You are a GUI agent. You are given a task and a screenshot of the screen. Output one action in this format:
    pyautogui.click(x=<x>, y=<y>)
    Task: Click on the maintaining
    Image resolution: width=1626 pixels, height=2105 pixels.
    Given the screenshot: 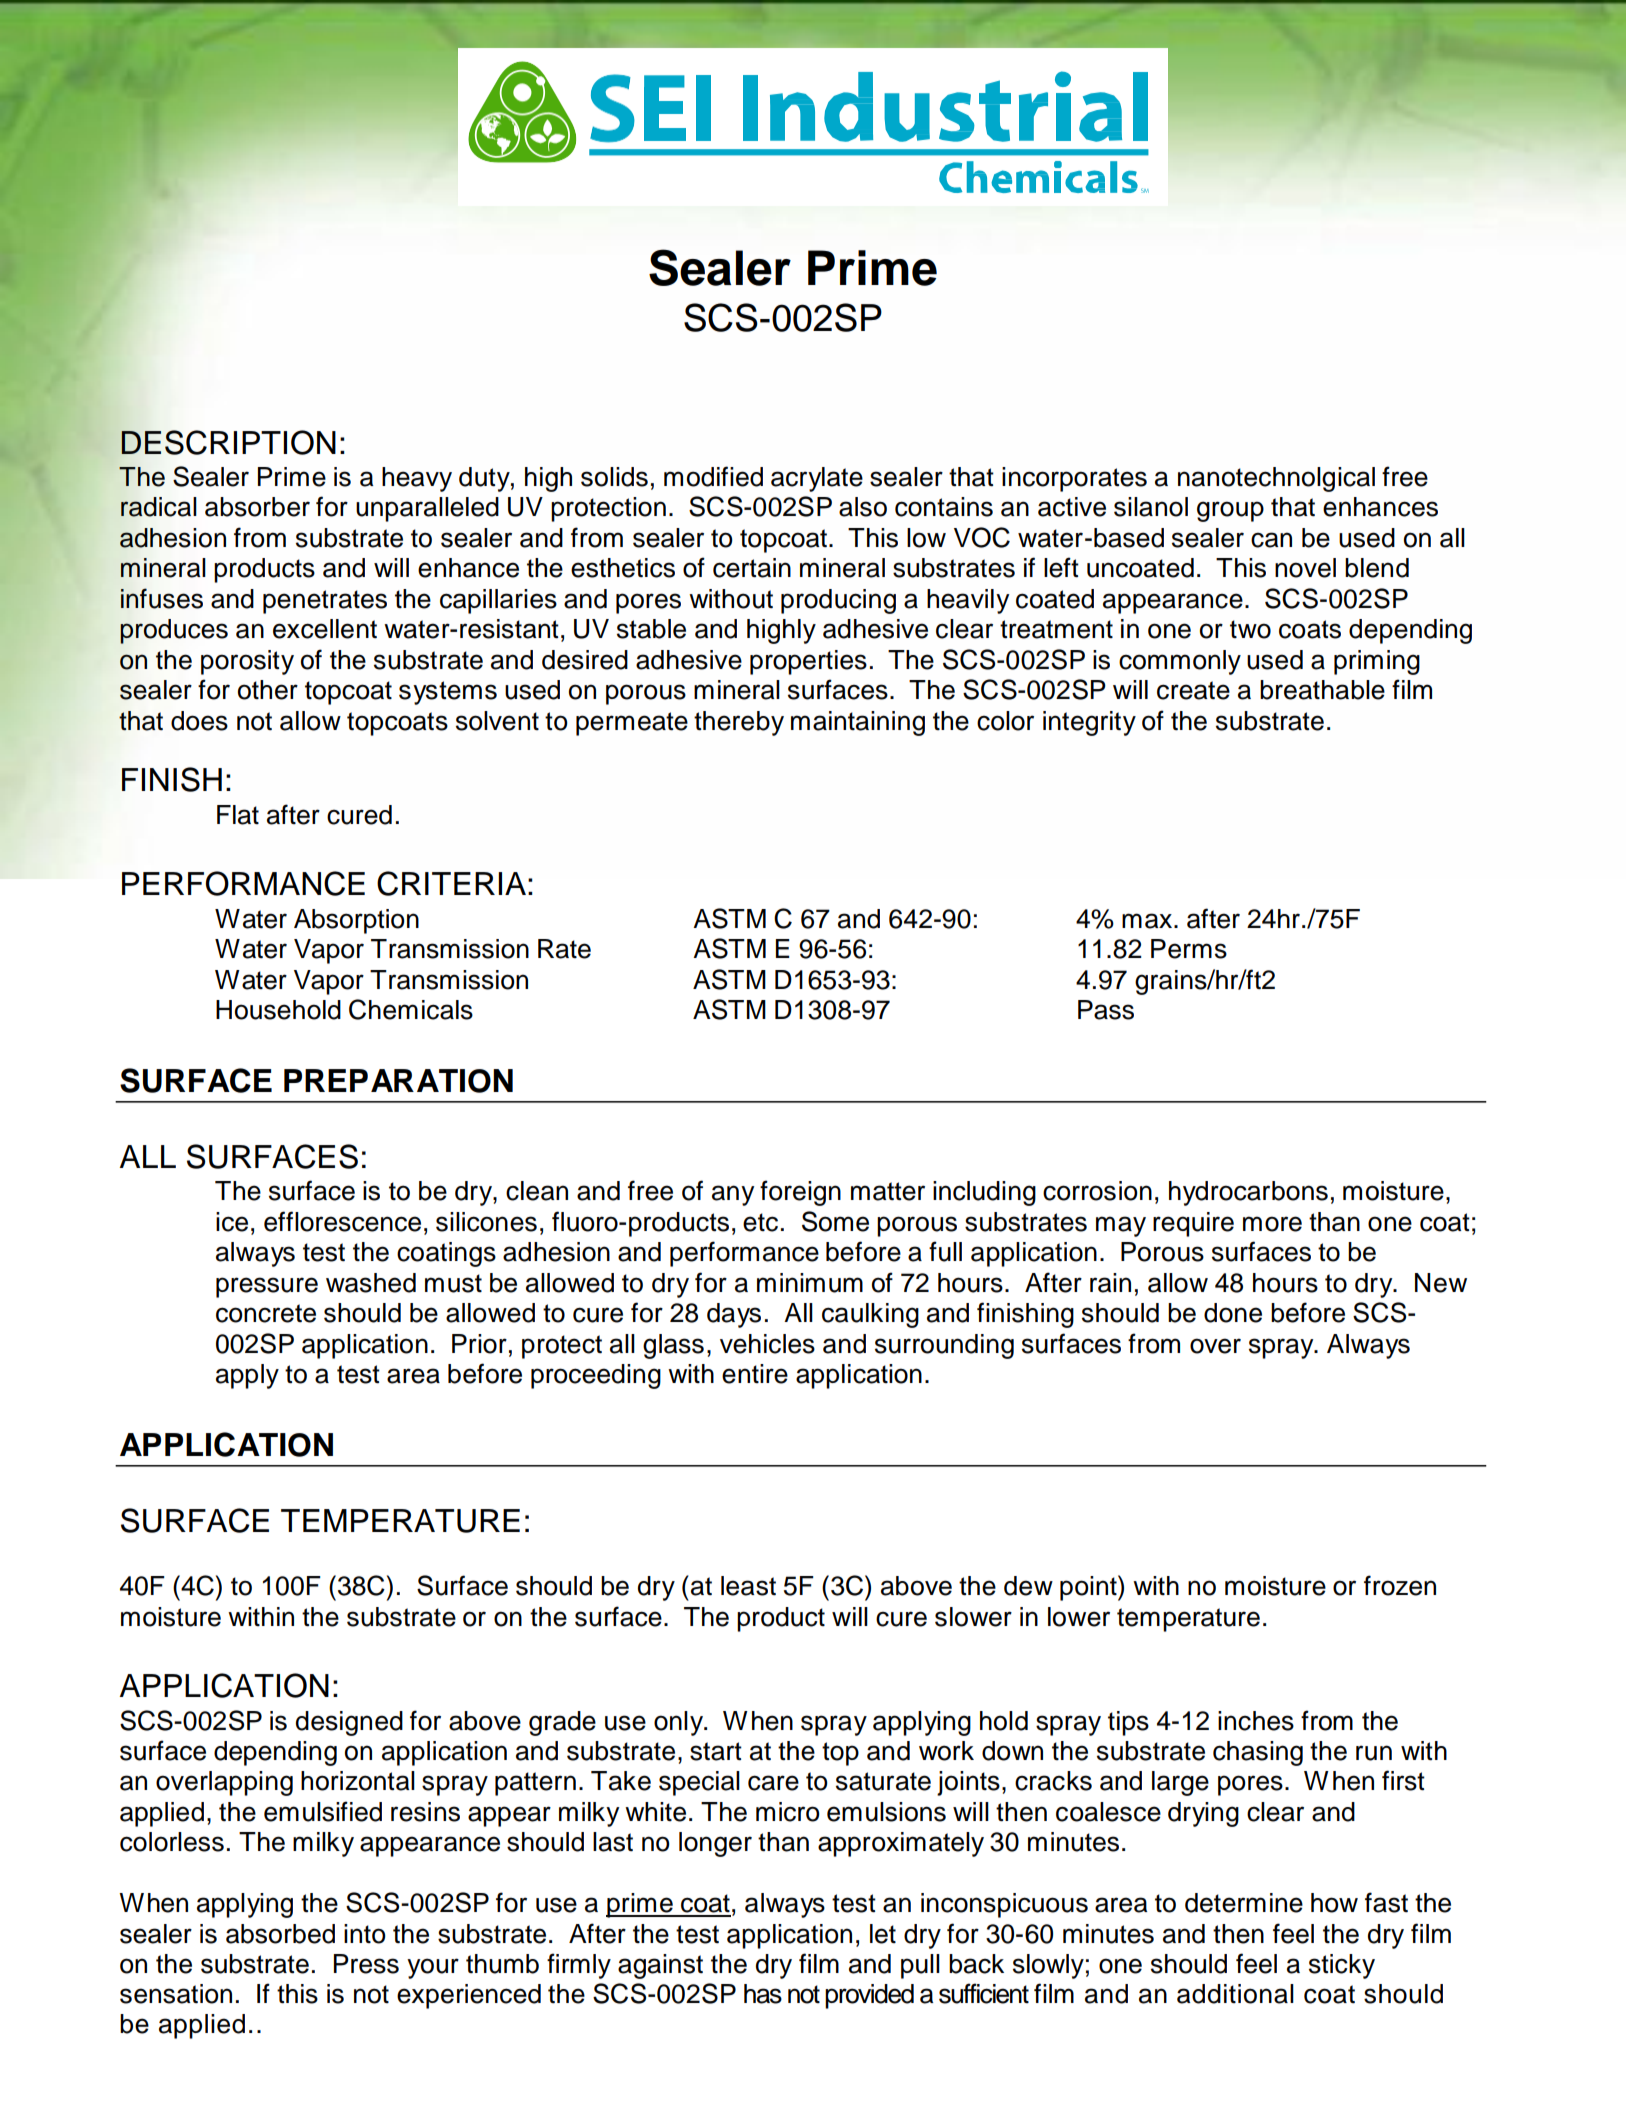 What is the action you would take?
    pyautogui.click(x=858, y=723)
